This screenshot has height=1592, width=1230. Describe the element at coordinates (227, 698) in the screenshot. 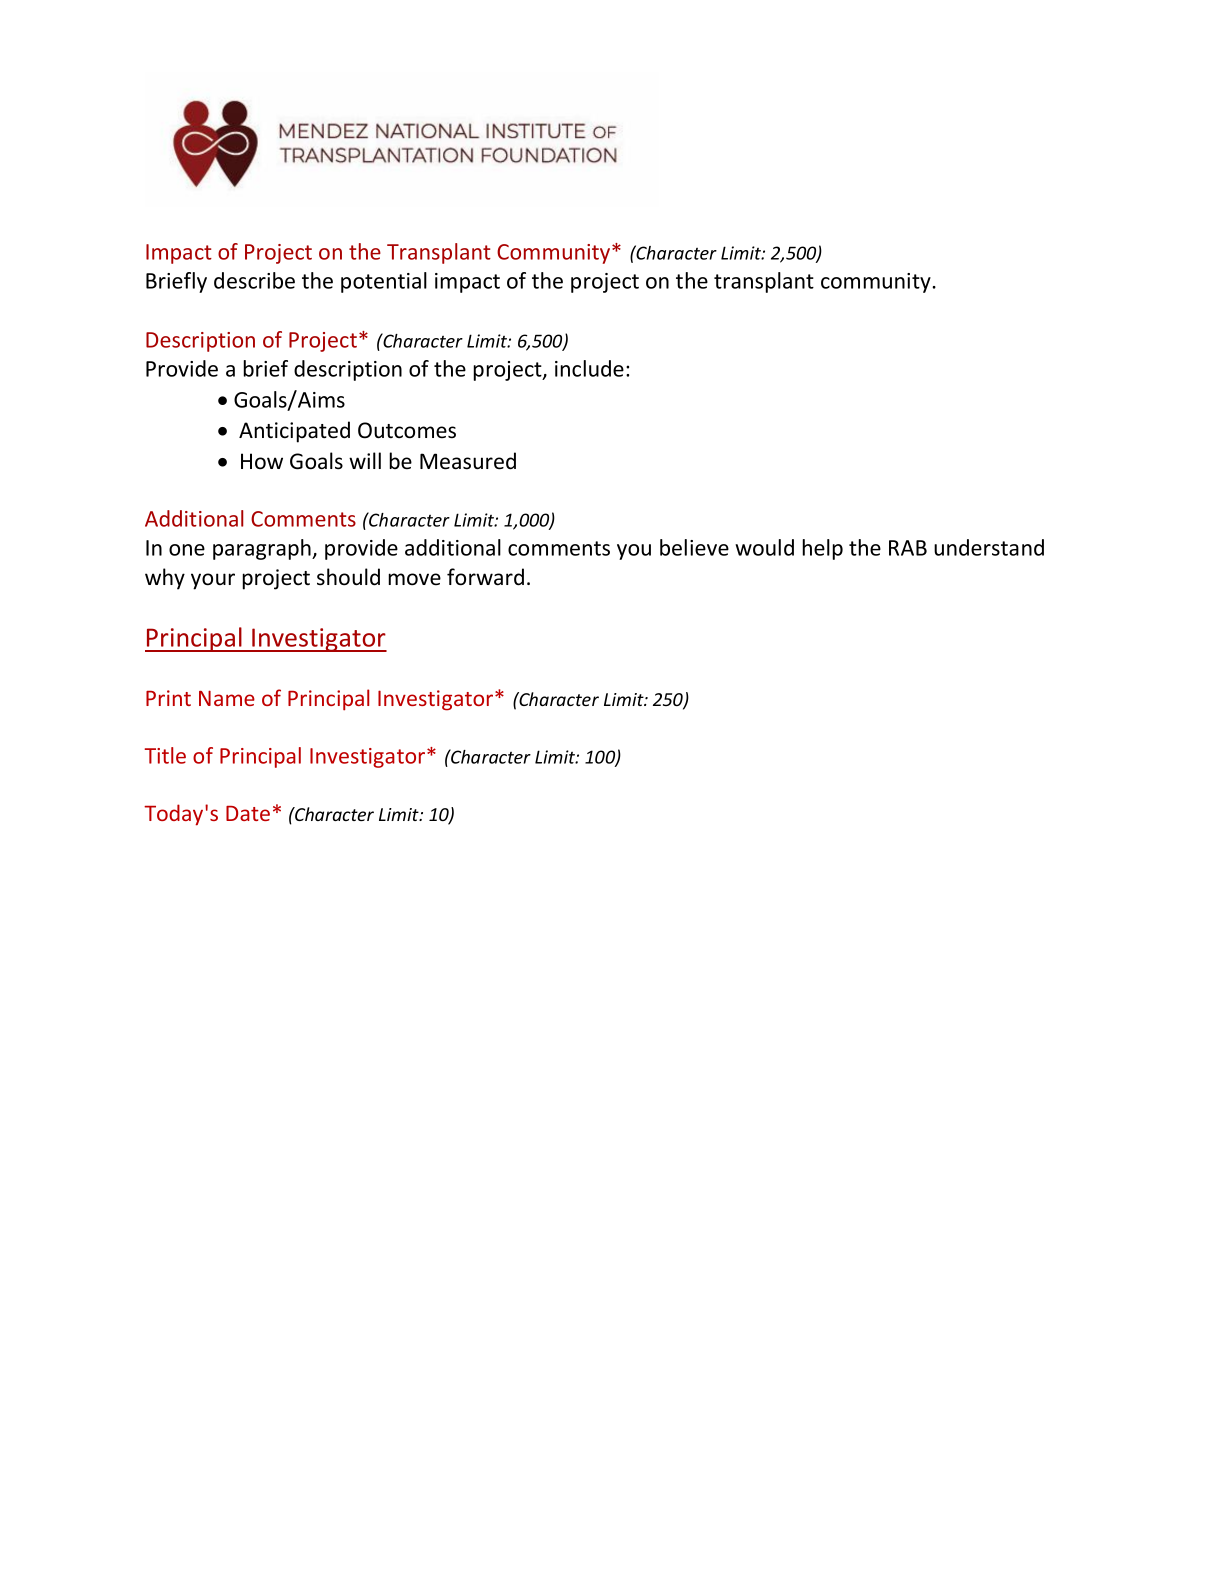

I see `Name` at that location.
